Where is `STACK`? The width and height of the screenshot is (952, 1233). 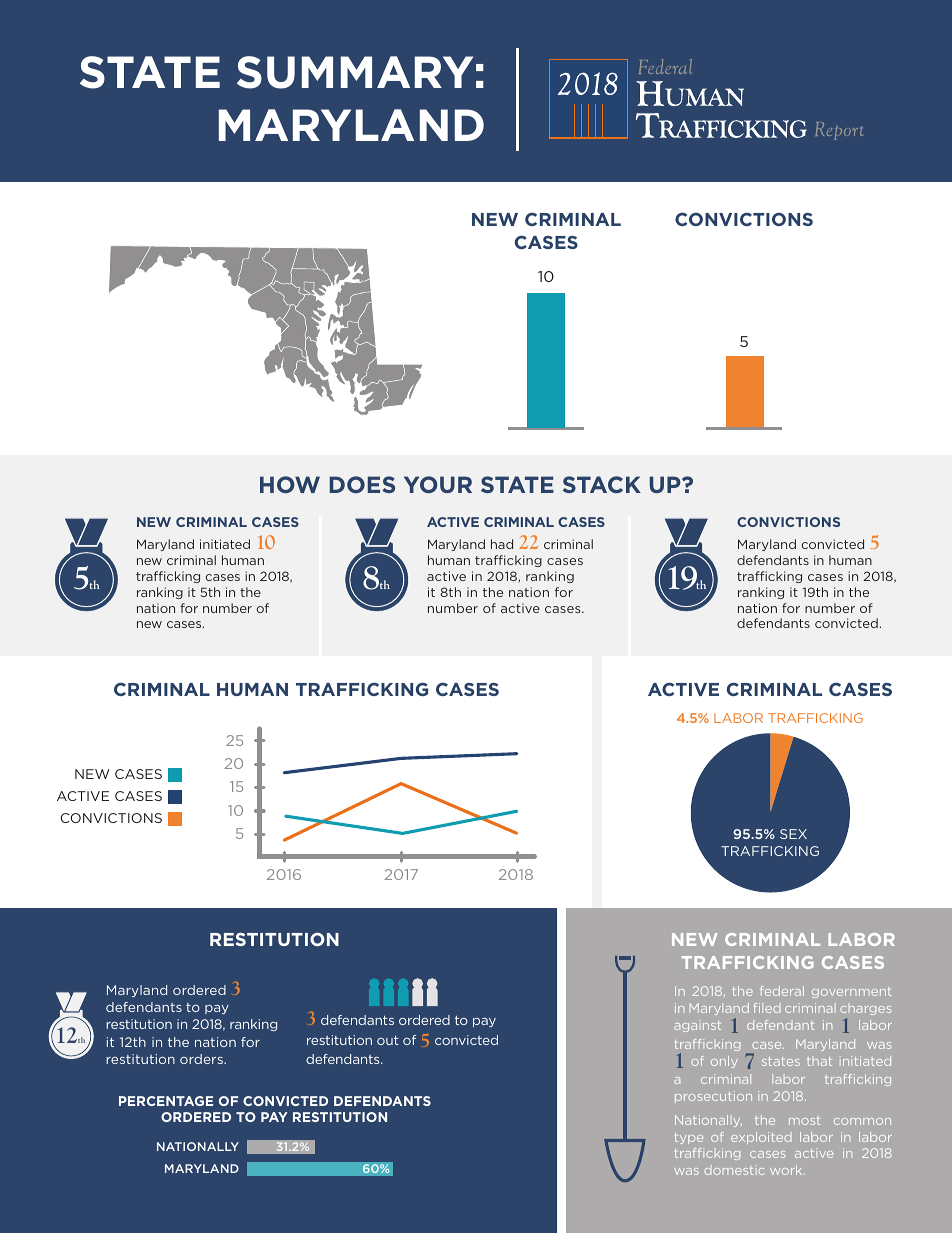 STACK is located at coordinates (602, 484).
